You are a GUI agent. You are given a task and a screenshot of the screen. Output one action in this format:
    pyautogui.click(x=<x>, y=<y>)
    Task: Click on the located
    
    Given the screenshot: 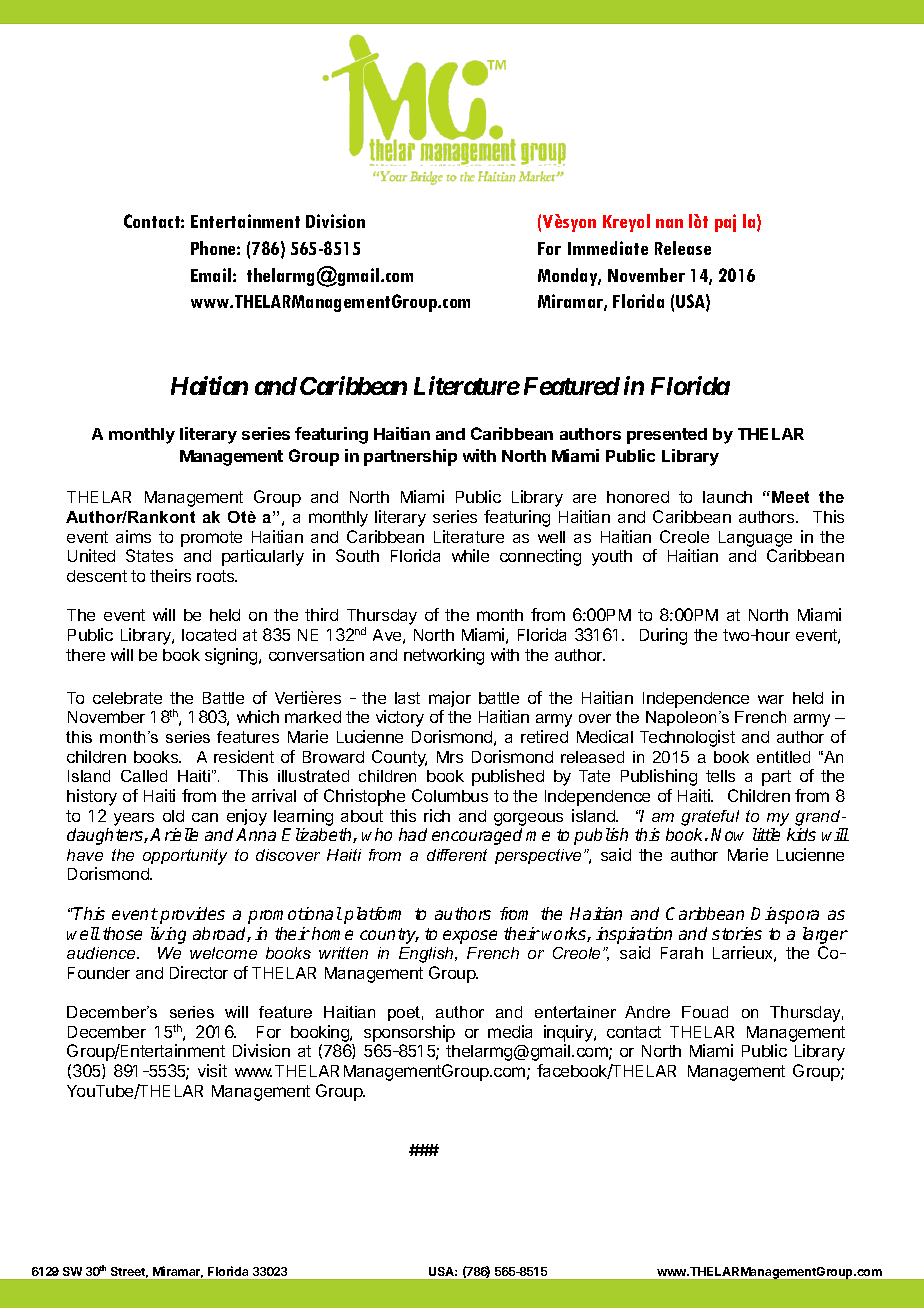 What is the action you would take?
    pyautogui.click(x=209, y=635)
